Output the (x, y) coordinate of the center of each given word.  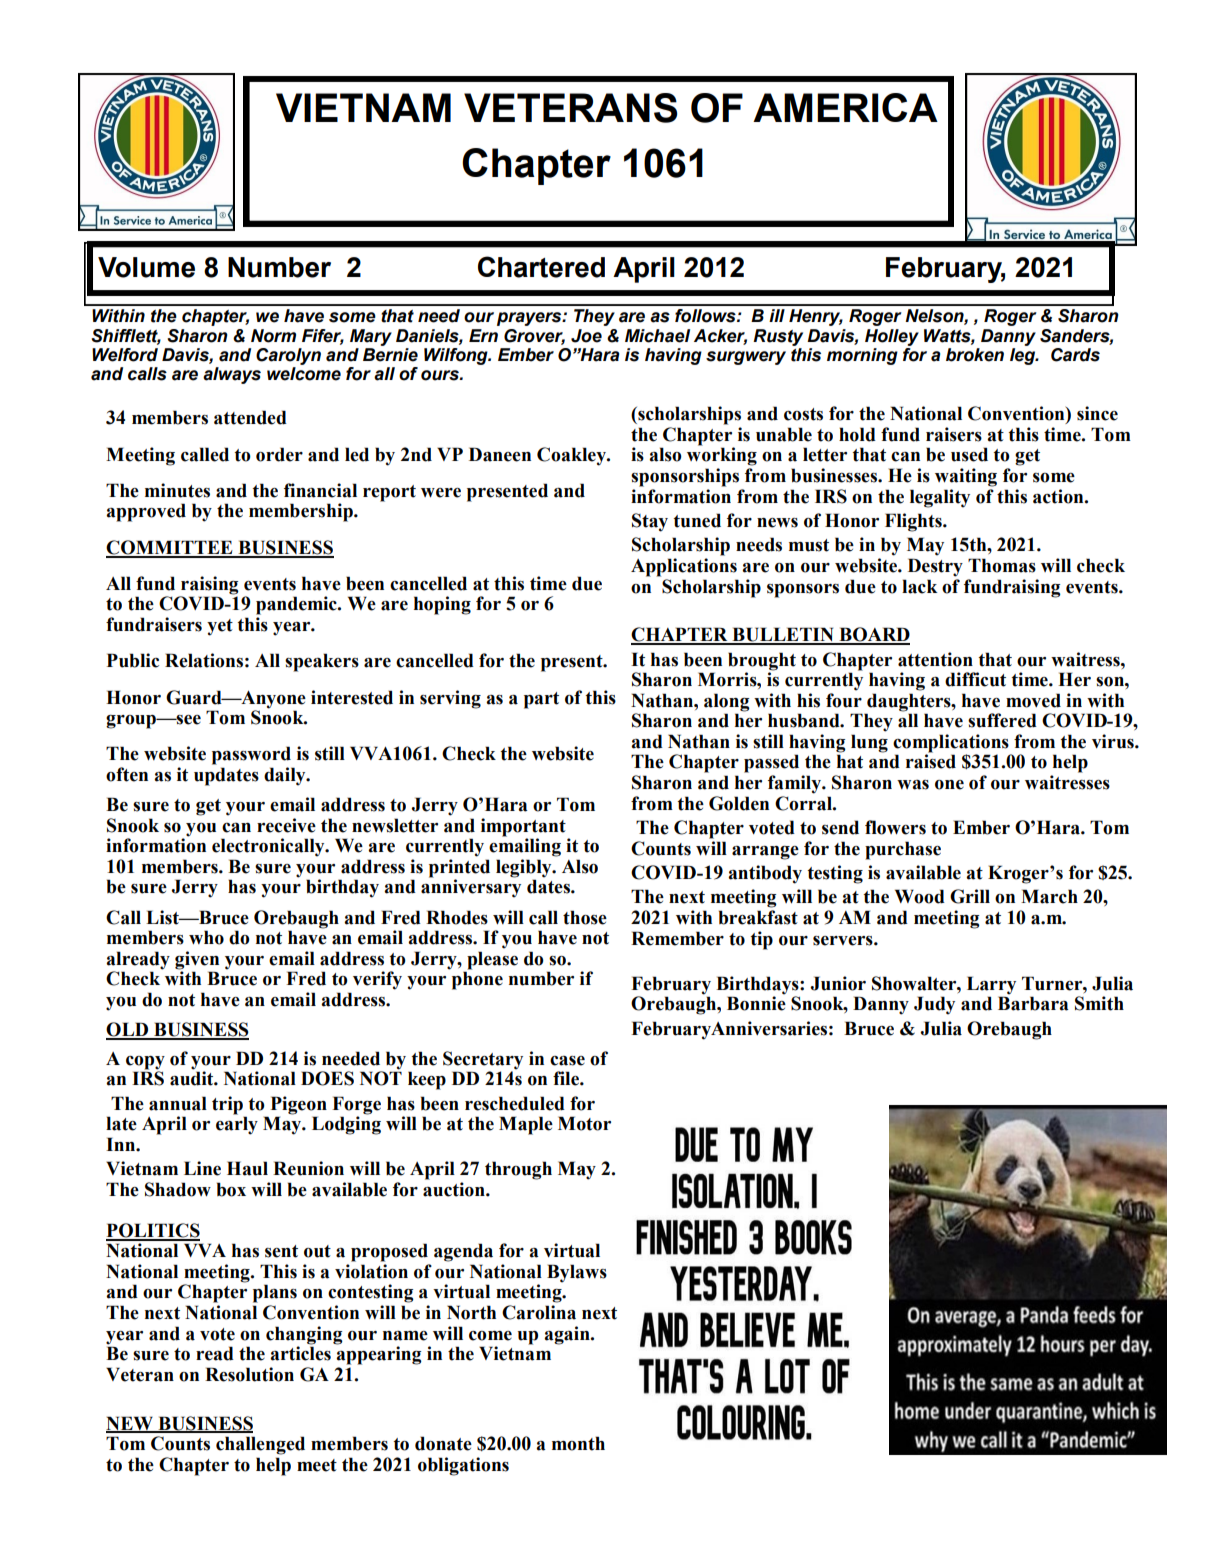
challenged (260, 1445)
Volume (146, 267)
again (568, 1335)
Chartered (541, 267)
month (578, 1443)
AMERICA (845, 107)
